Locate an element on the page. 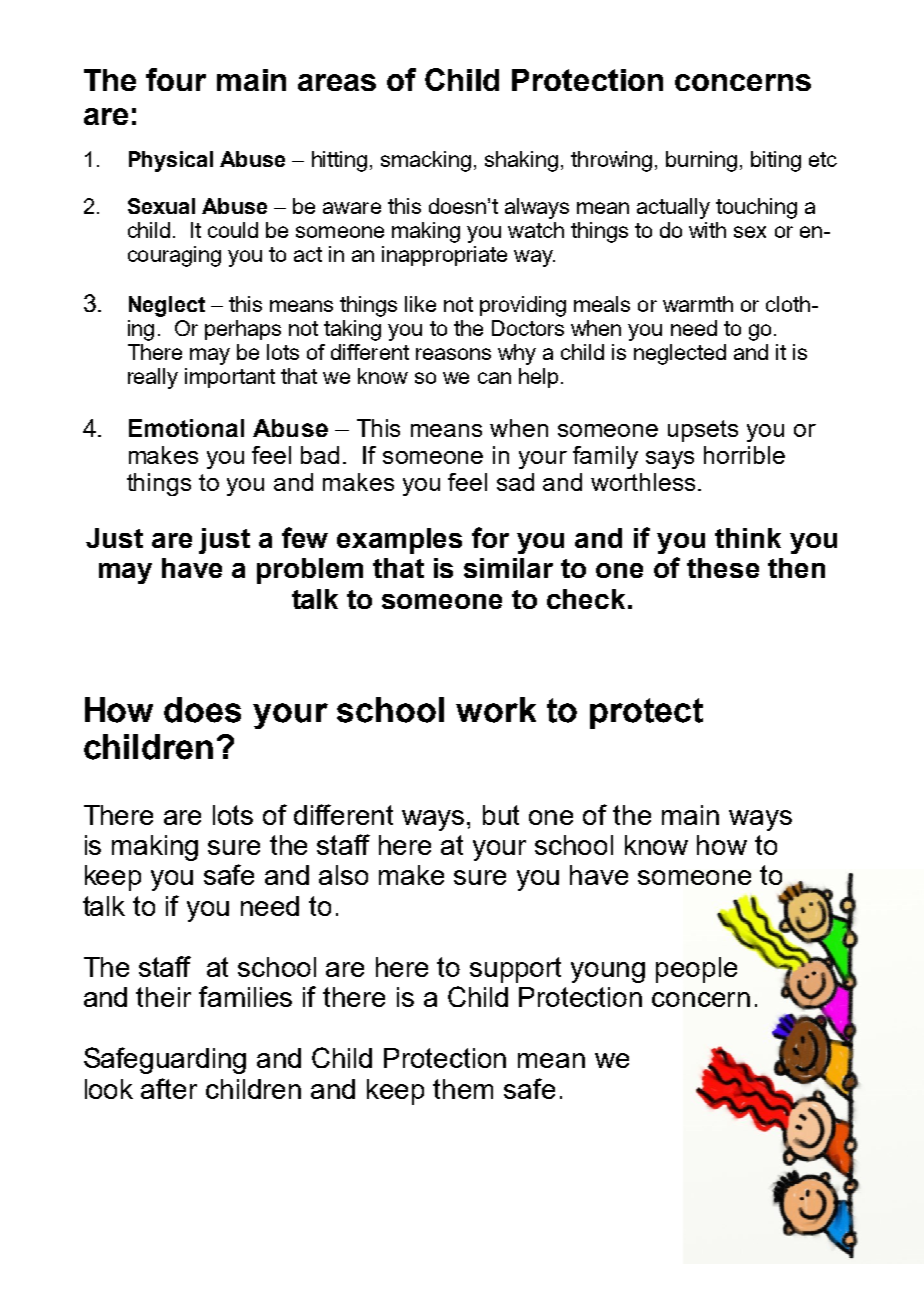 This image has width=924, height=1308. also is located at coordinates (343, 875).
